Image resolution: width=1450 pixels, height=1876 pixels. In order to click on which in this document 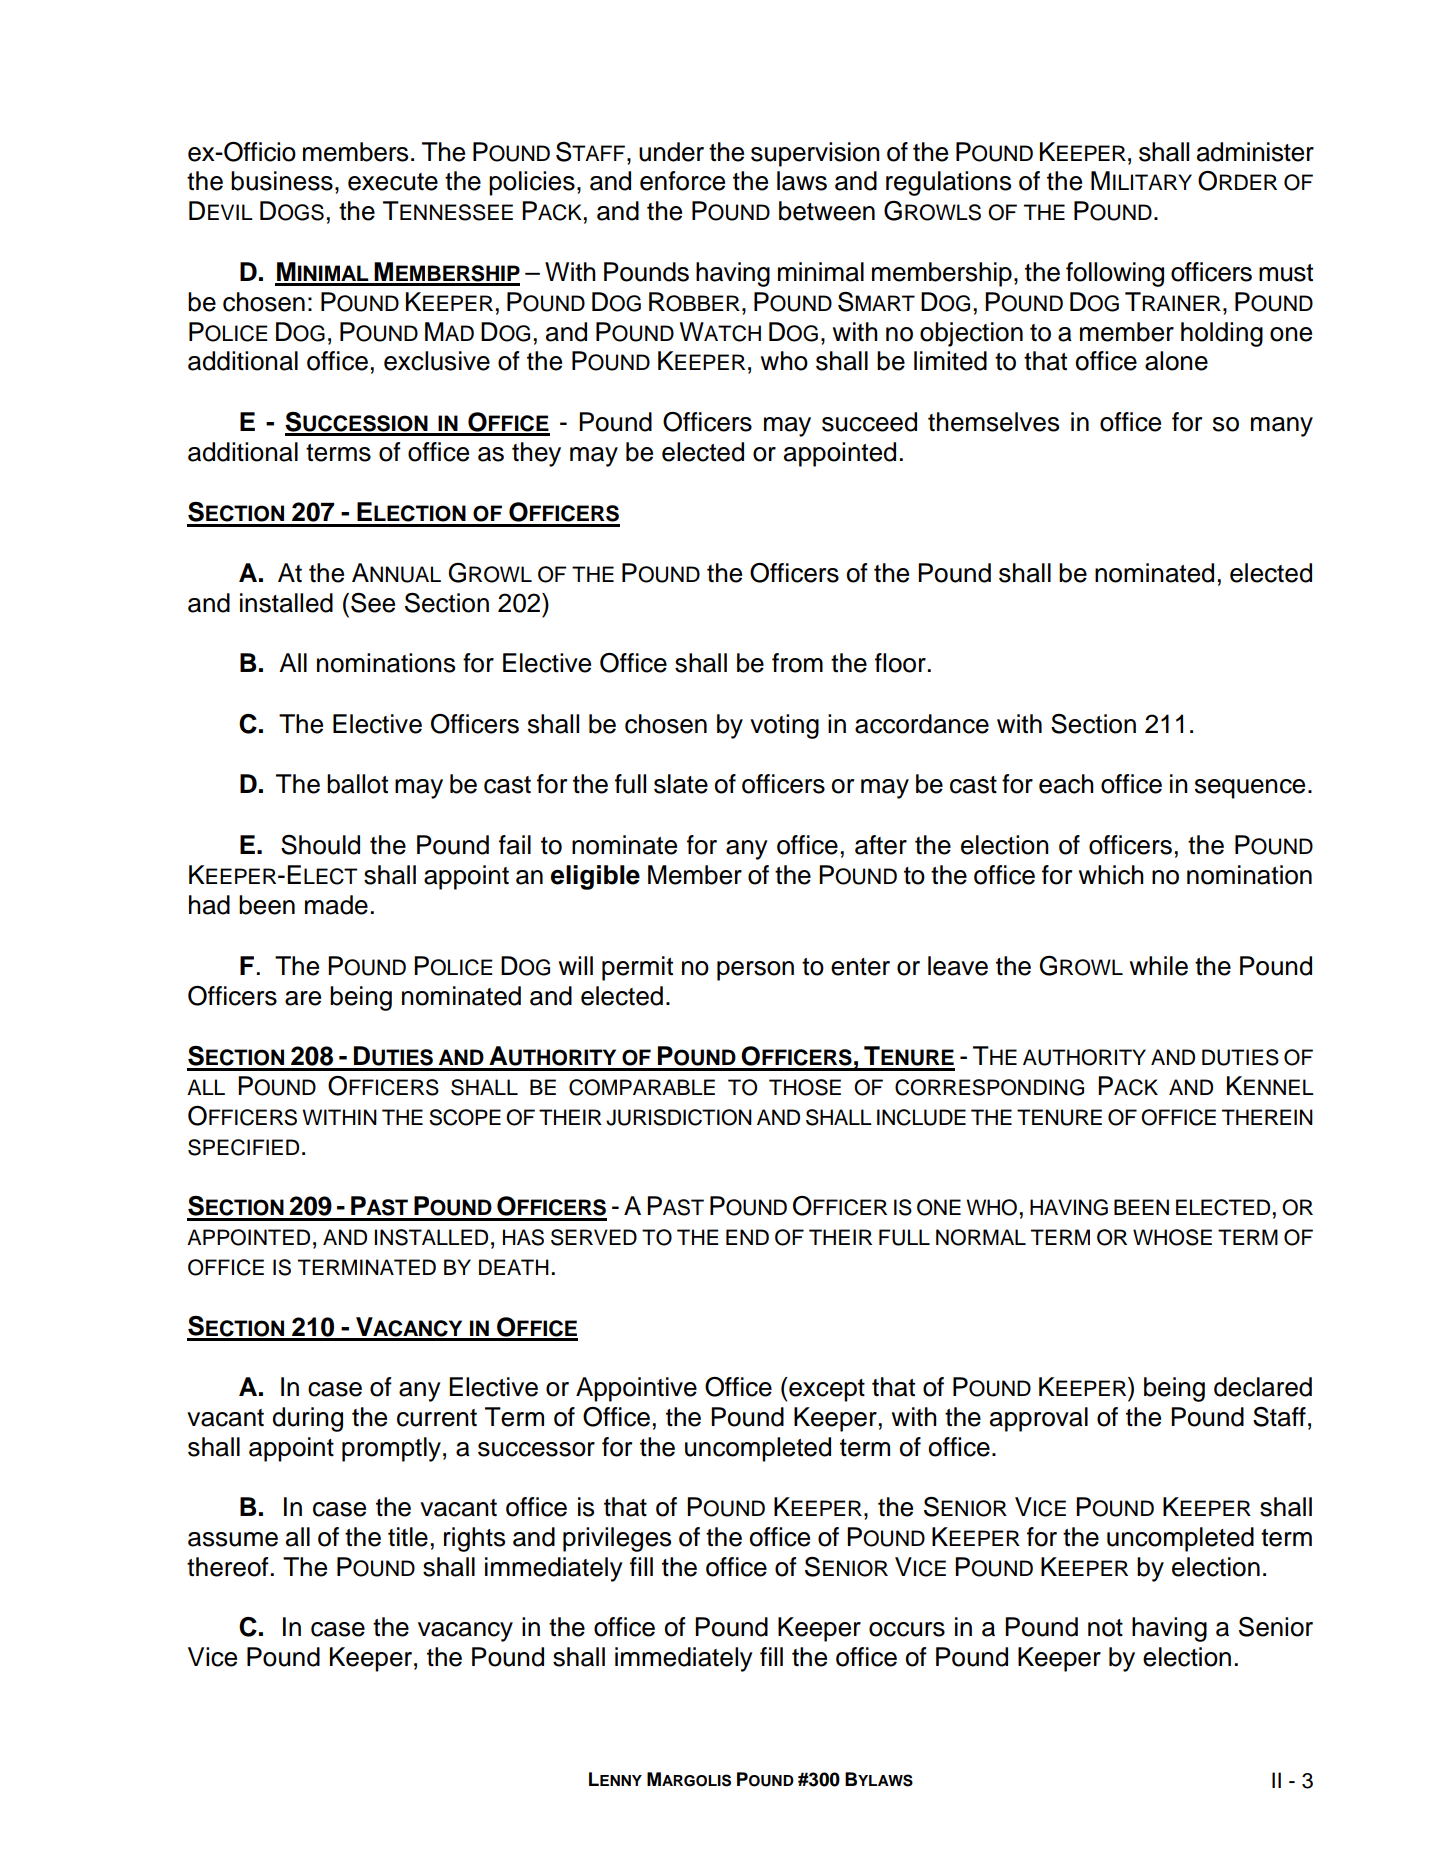, I will do `click(1111, 875)`.
